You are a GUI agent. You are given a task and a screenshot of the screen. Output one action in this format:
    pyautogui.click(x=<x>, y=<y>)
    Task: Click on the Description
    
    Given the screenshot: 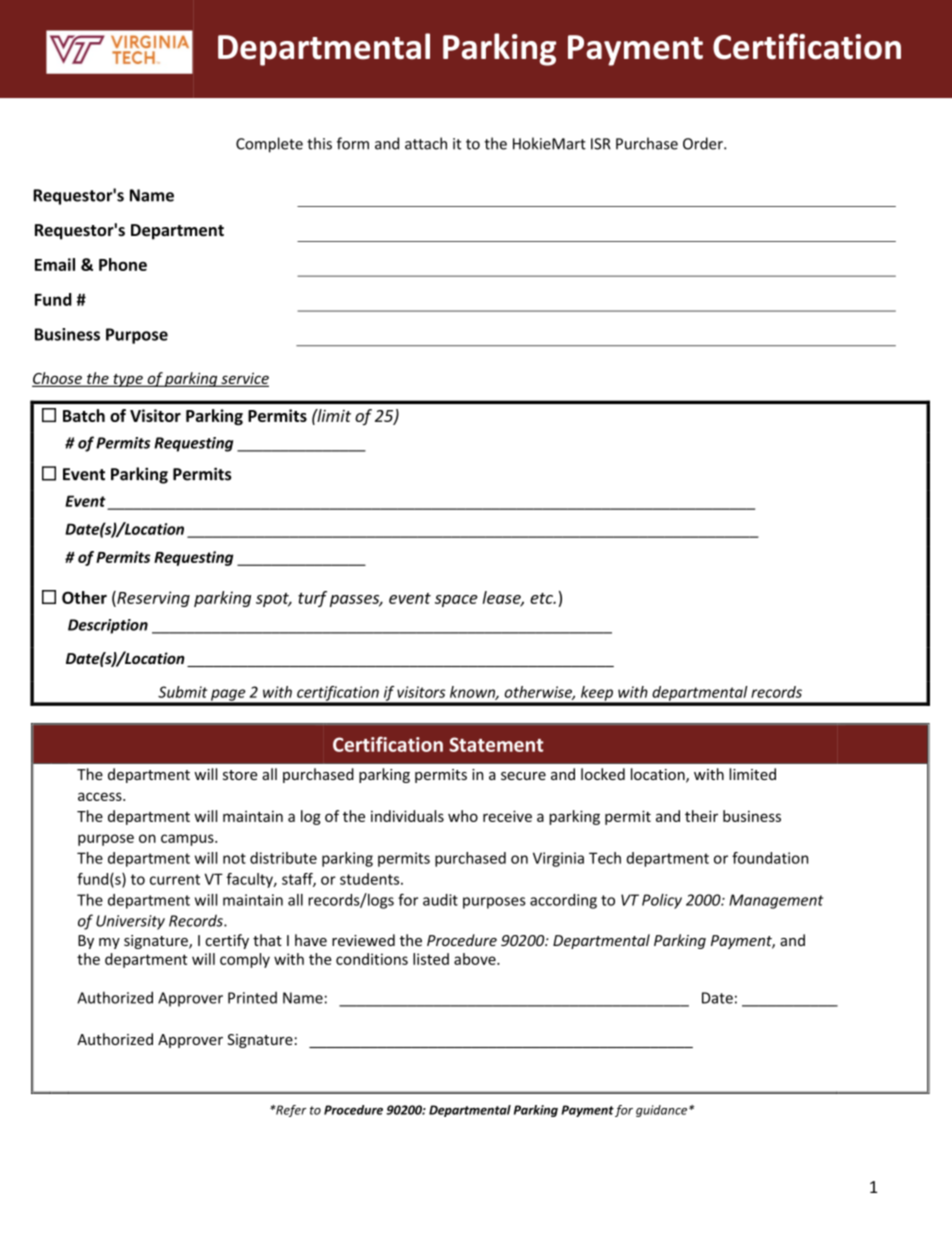 What is the action you would take?
    pyautogui.click(x=108, y=626)
